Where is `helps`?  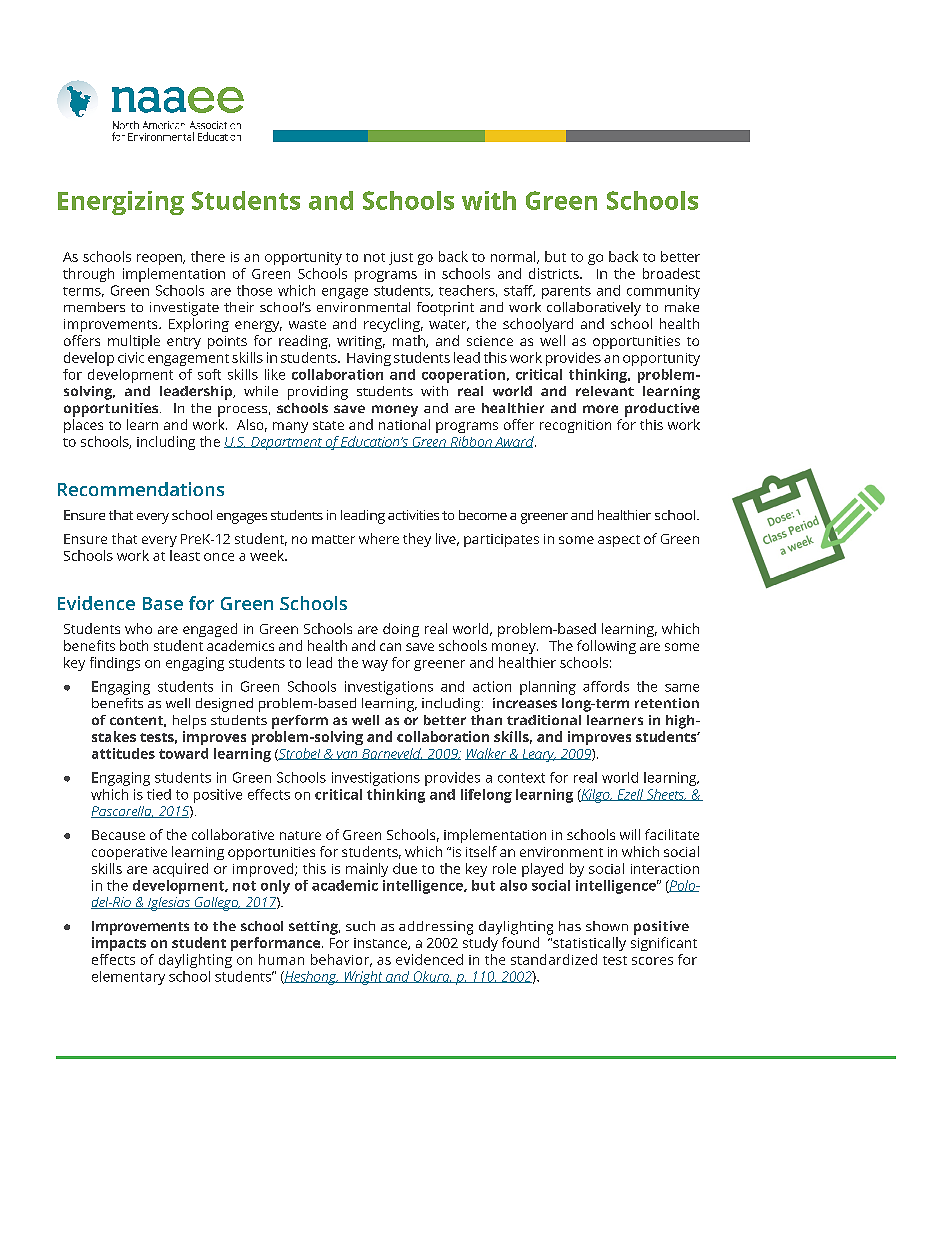
helps is located at coordinates (189, 722).
